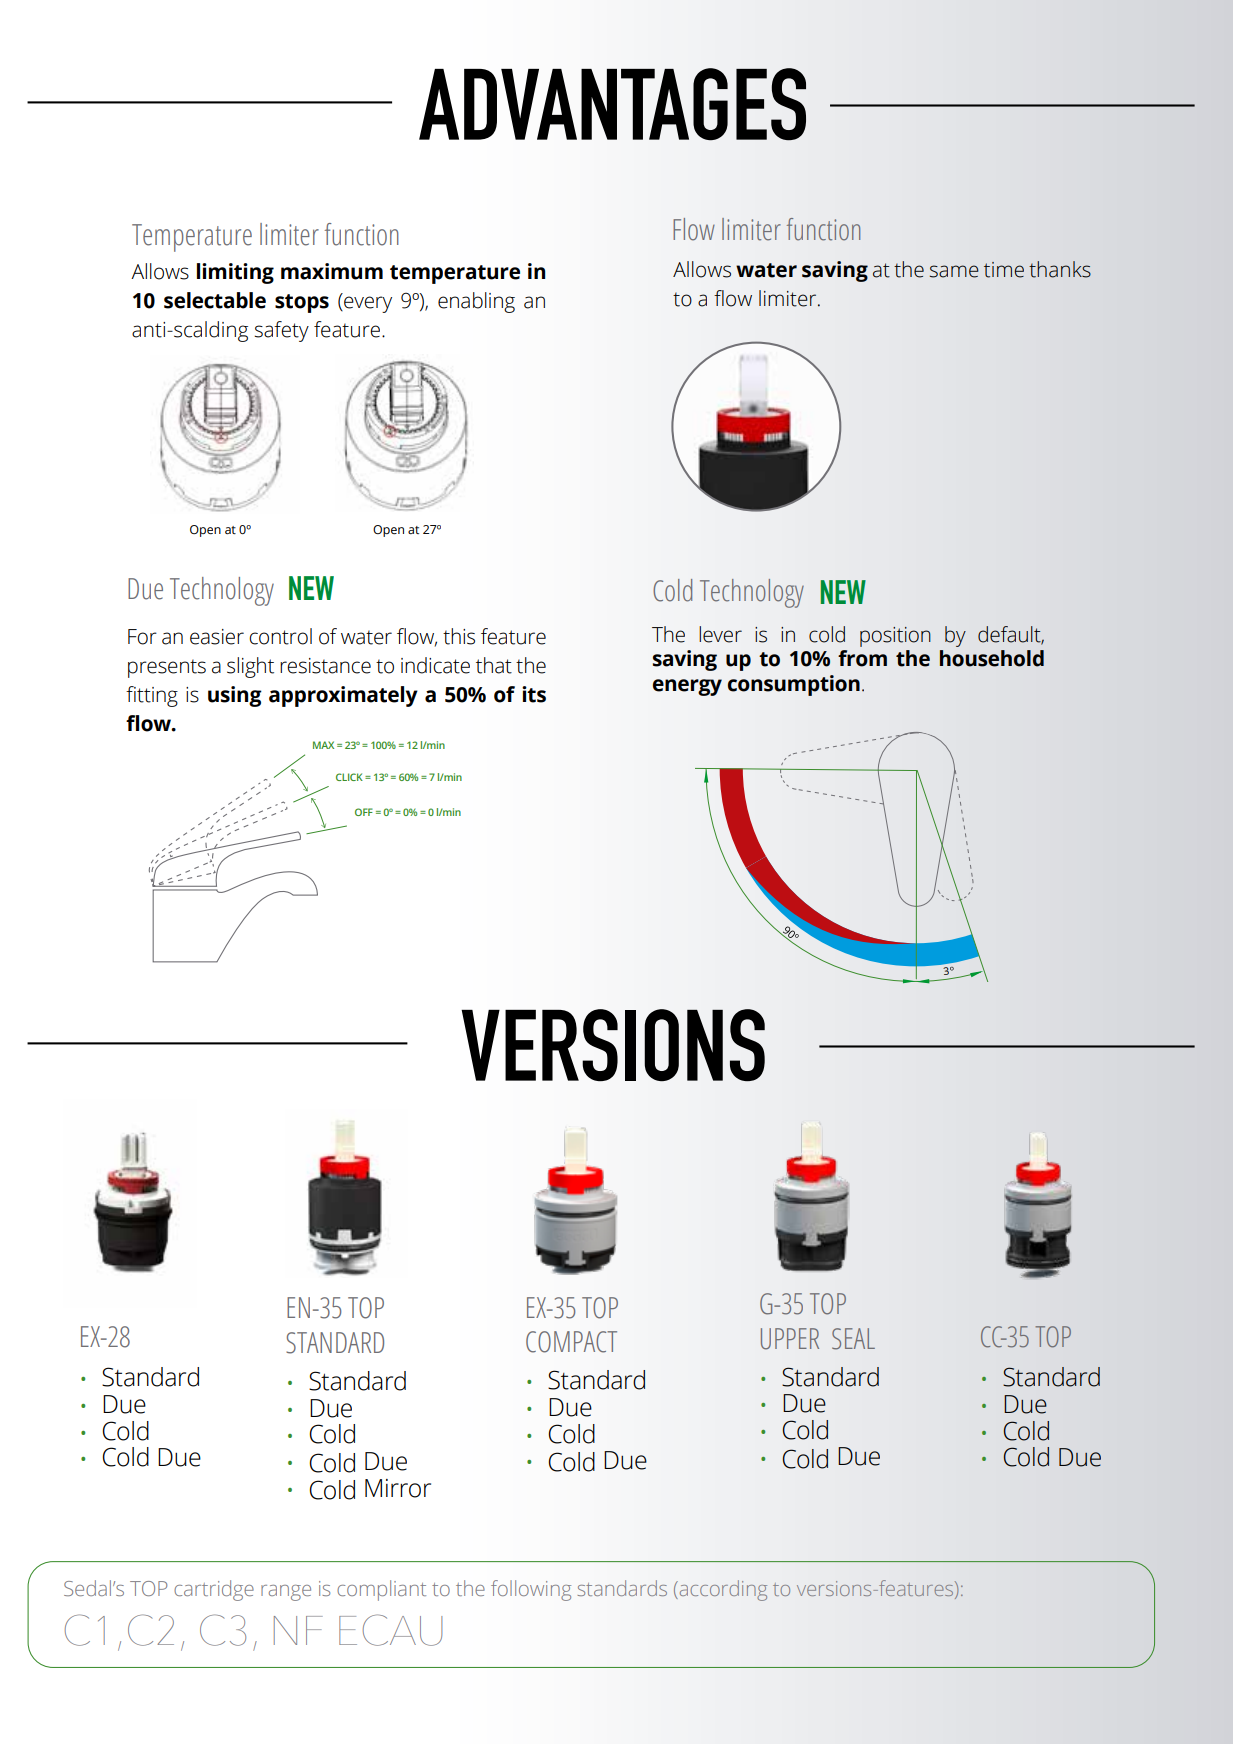  What do you see at coordinates (364, 812) in the page?
I see `OFF` at bounding box center [364, 812].
